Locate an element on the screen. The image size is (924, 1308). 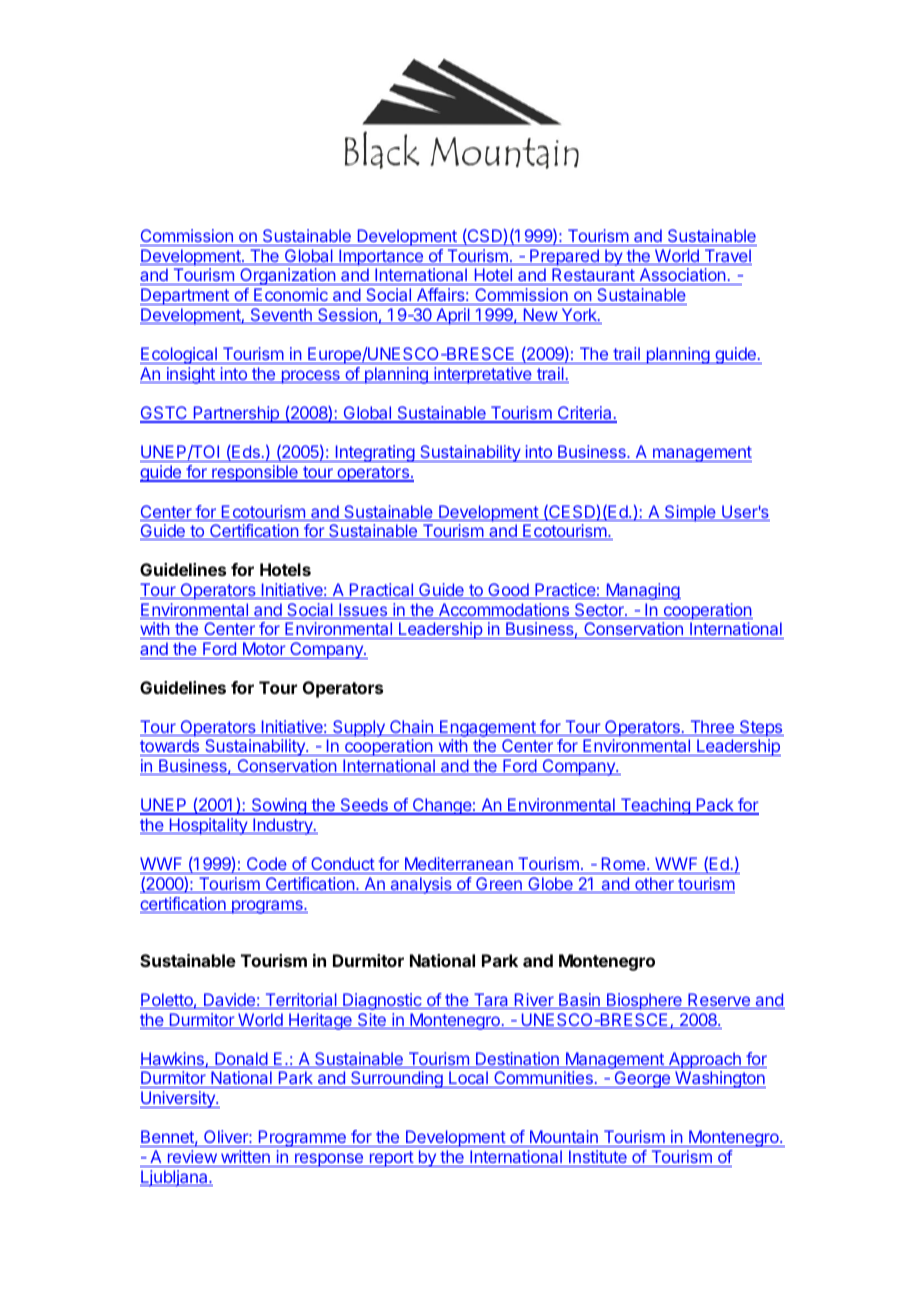
Good is located at coordinates (508, 591).
